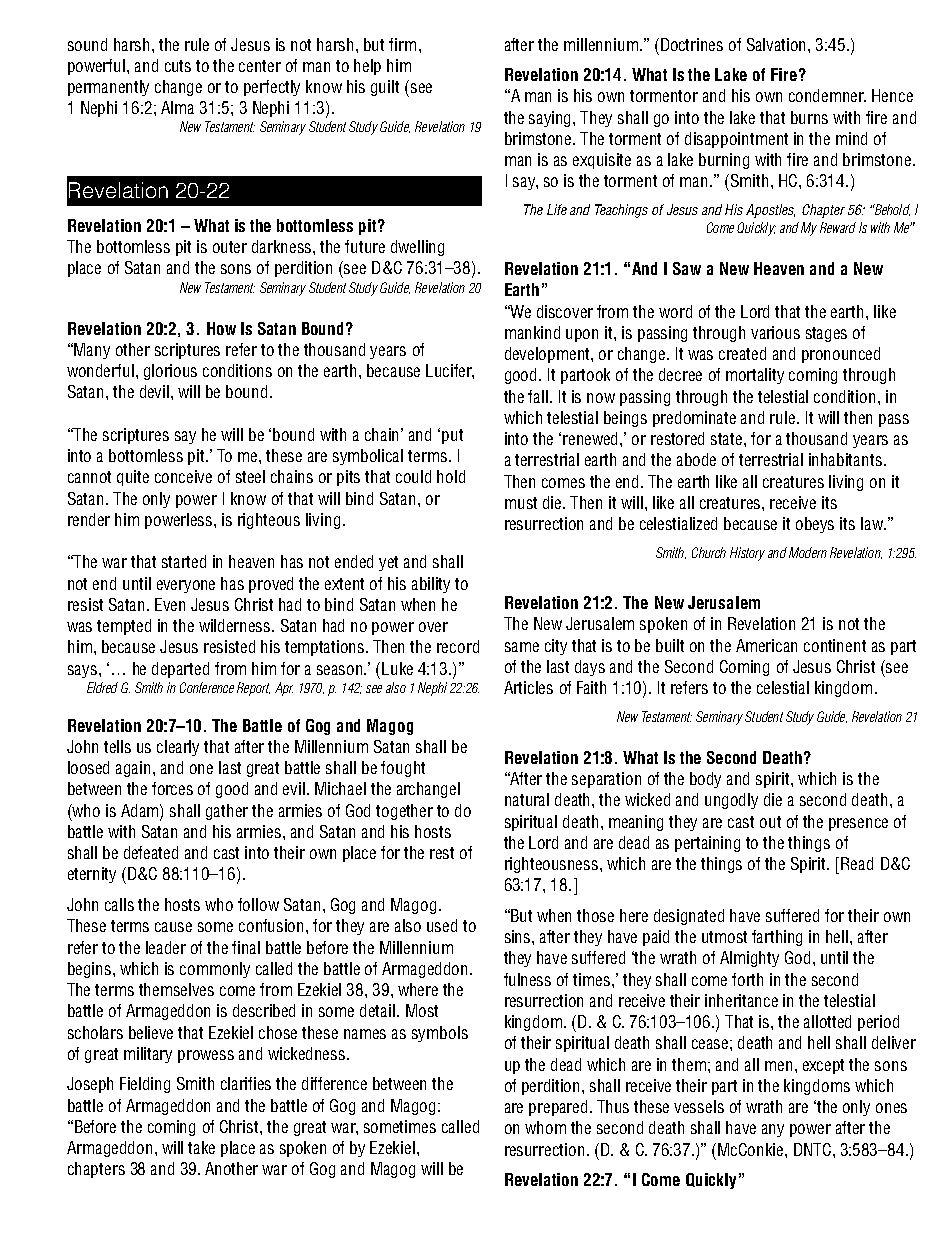  I want to click on ungodly, so click(731, 801).
